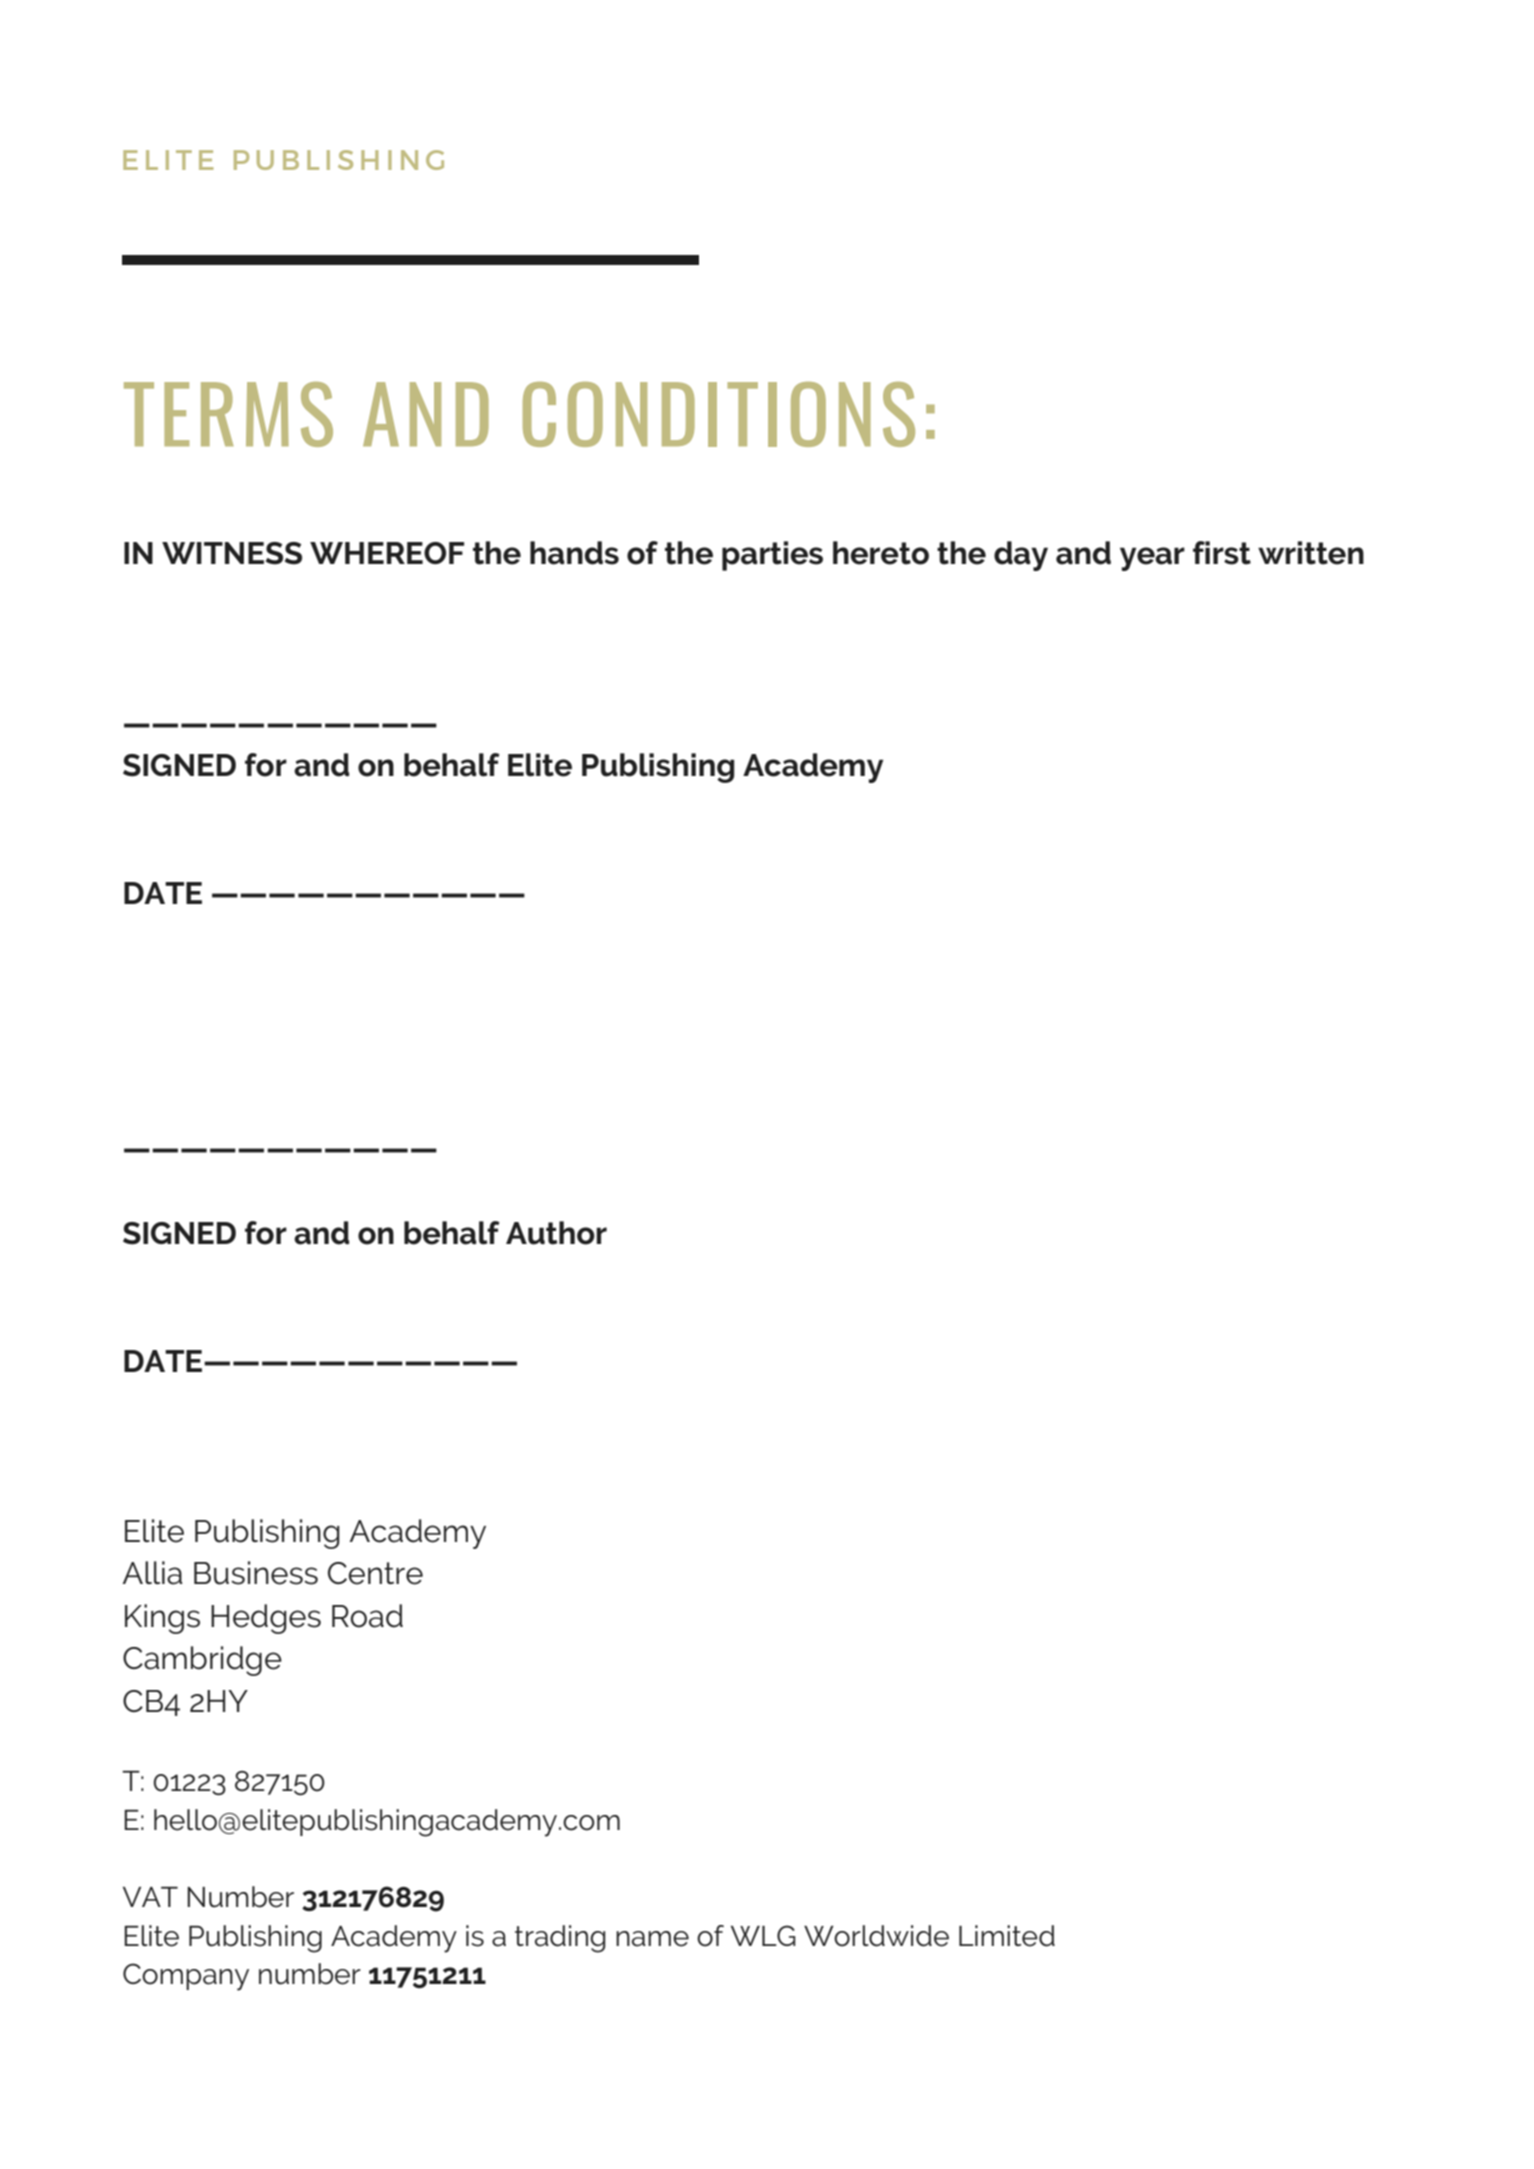  What do you see at coordinates (228, 414) in the page?
I see `TERMS` at bounding box center [228, 414].
